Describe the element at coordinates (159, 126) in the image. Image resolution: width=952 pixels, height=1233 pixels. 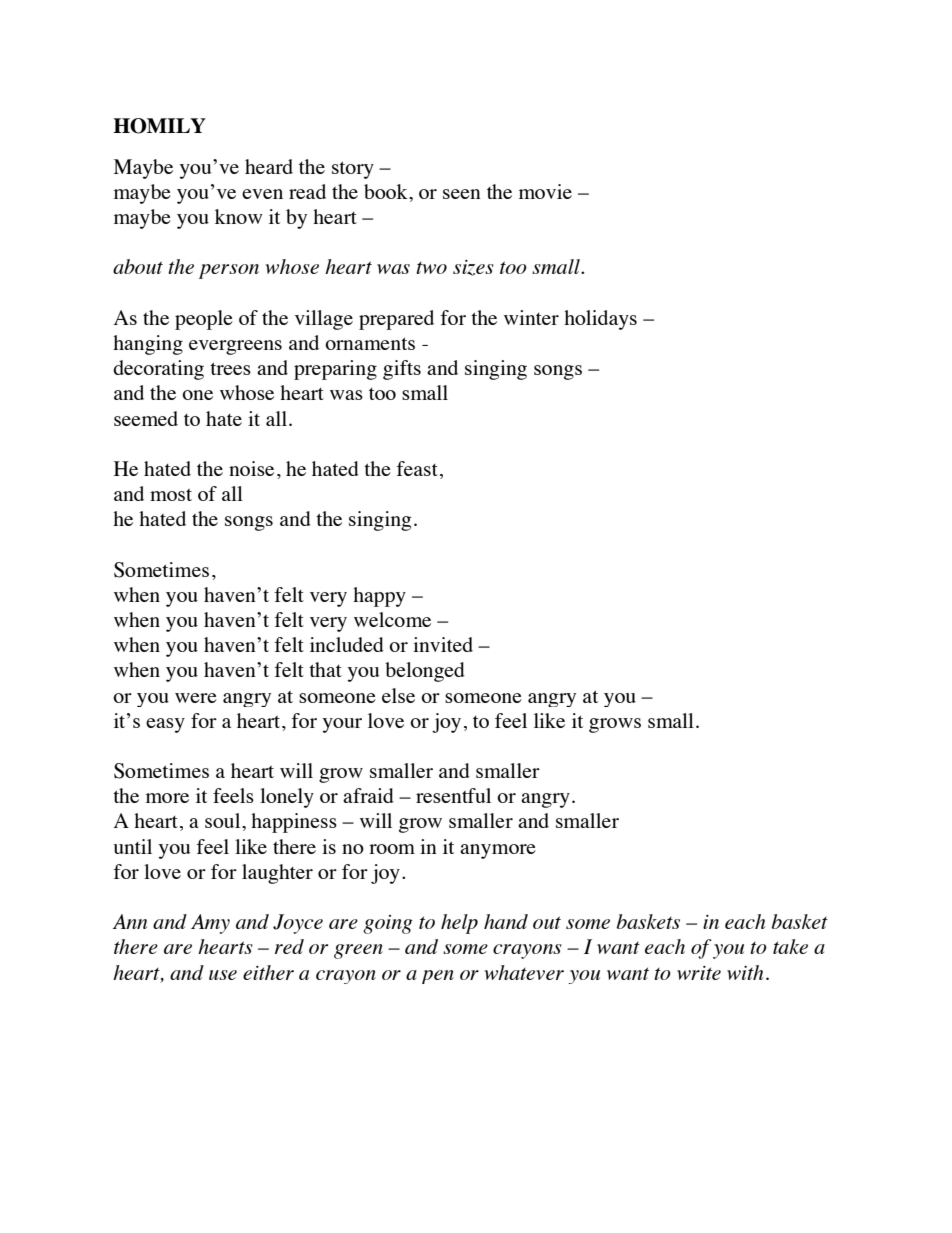
I see `HOMILY` at that location.
